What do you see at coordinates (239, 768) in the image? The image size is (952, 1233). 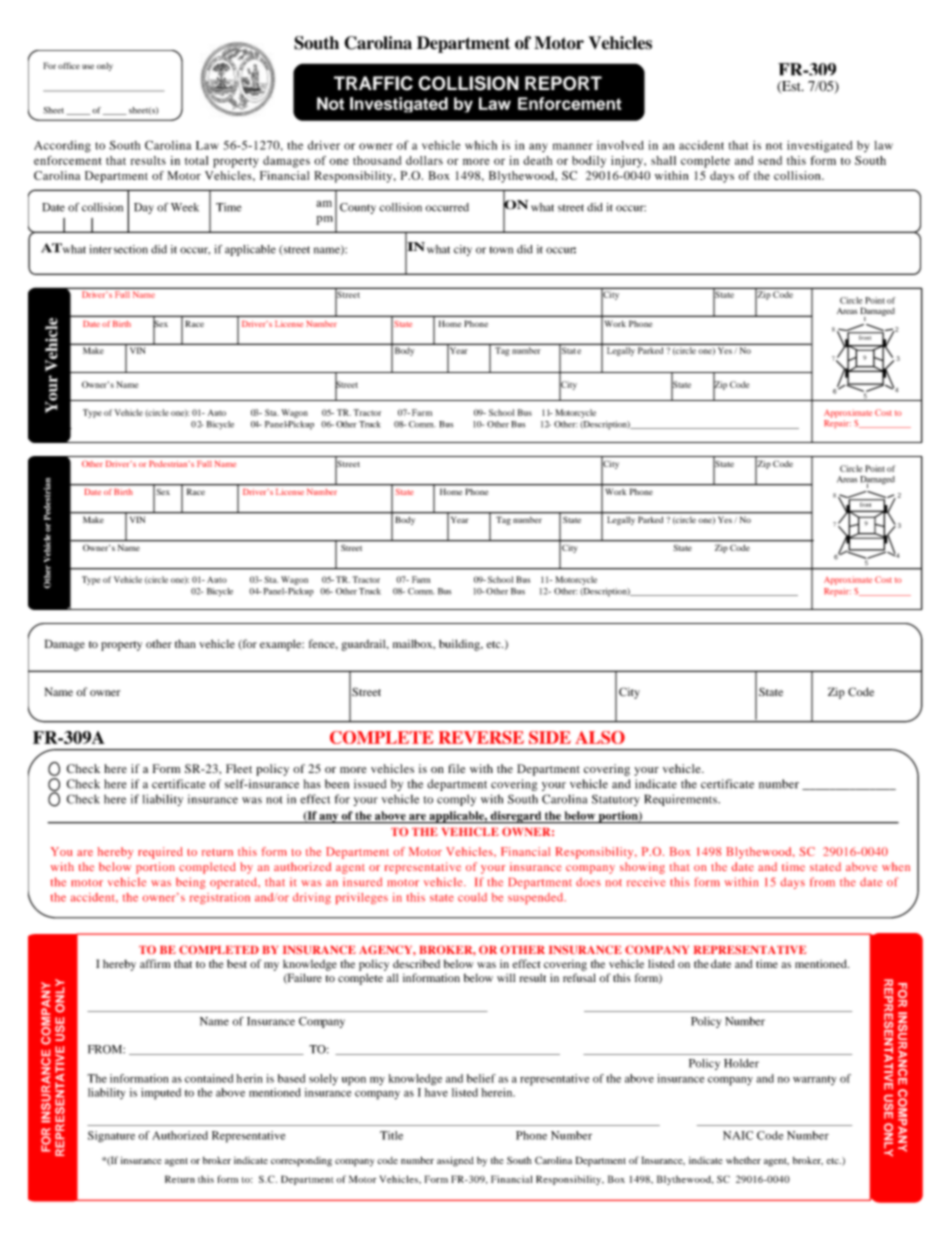 I see `Fleet` at bounding box center [239, 768].
